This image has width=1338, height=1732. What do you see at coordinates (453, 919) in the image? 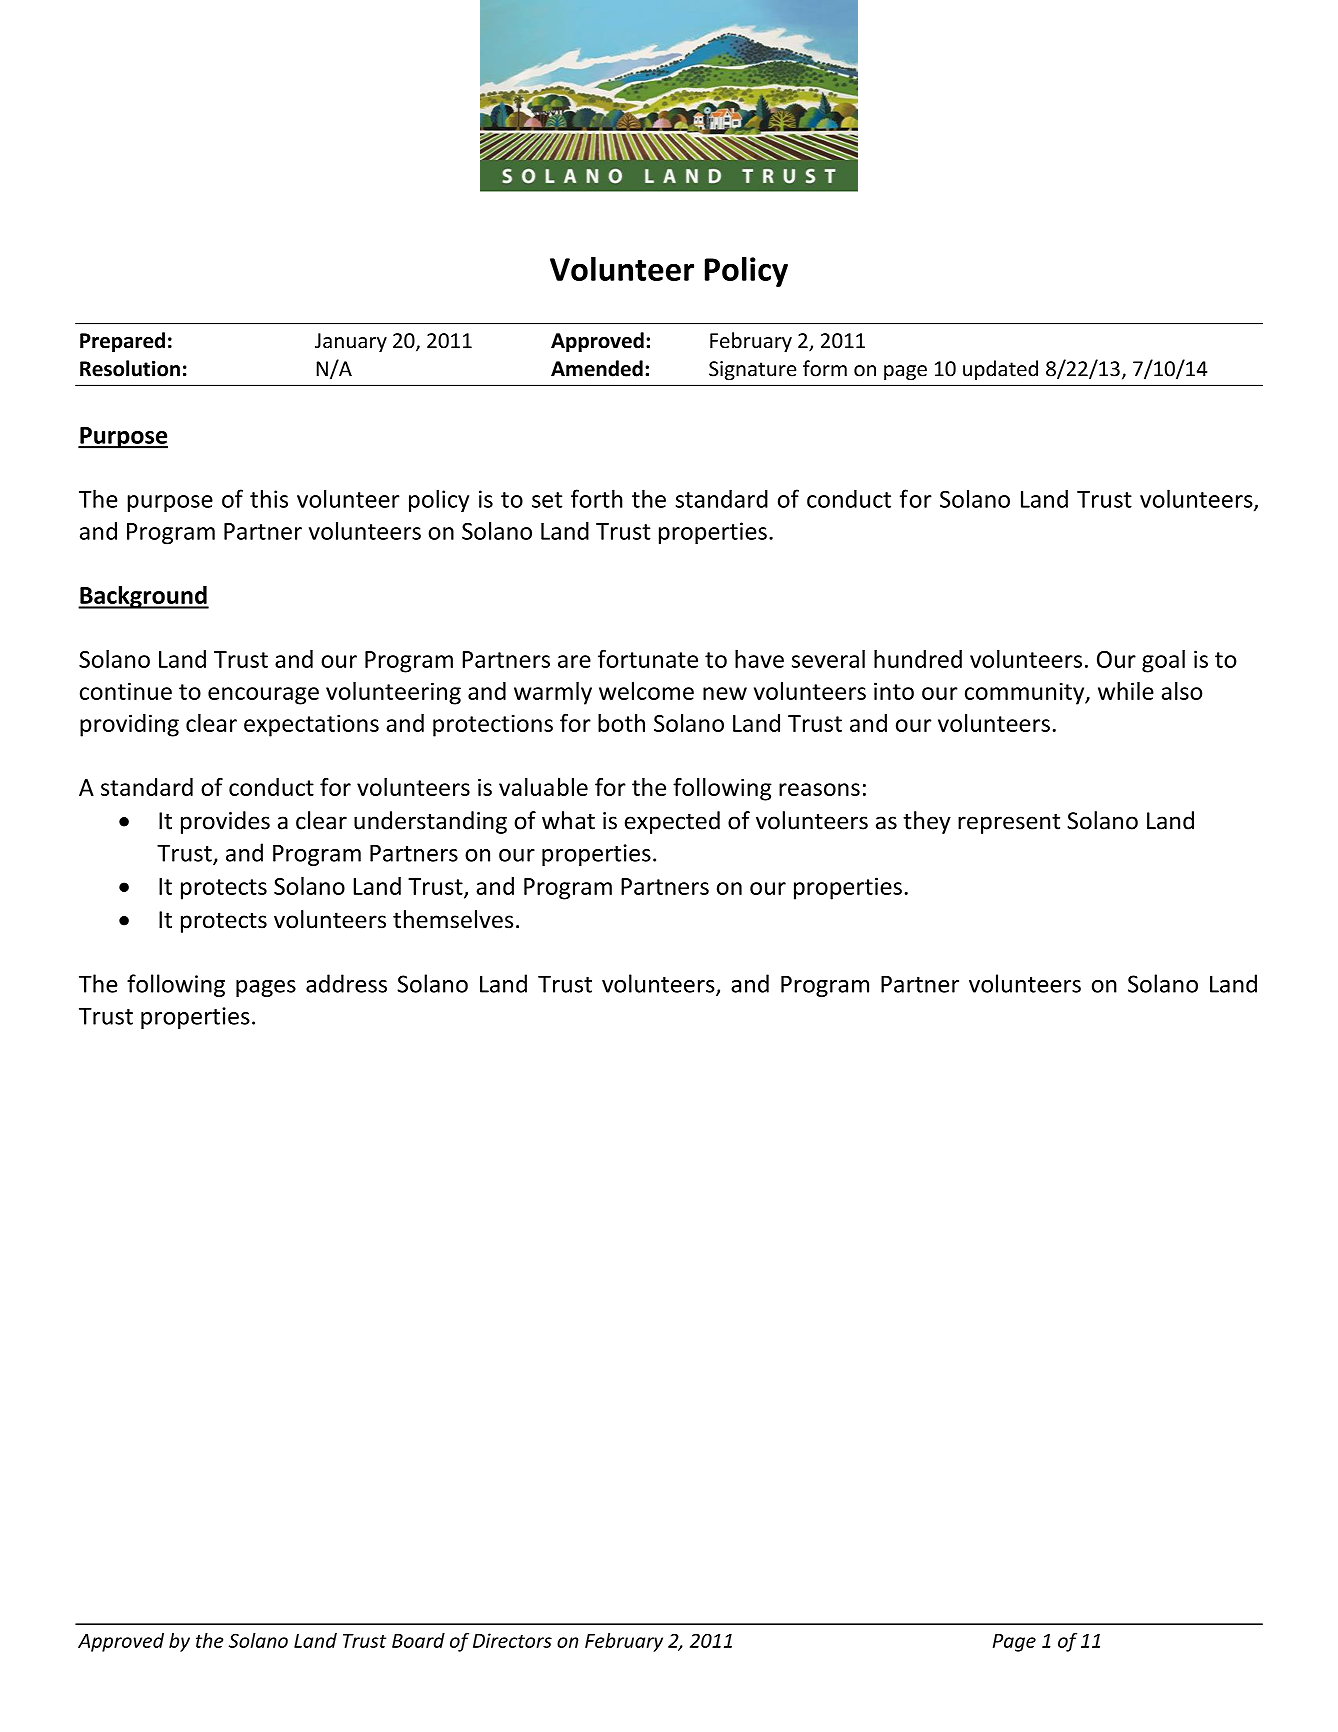
I see `themselves` at bounding box center [453, 919].
